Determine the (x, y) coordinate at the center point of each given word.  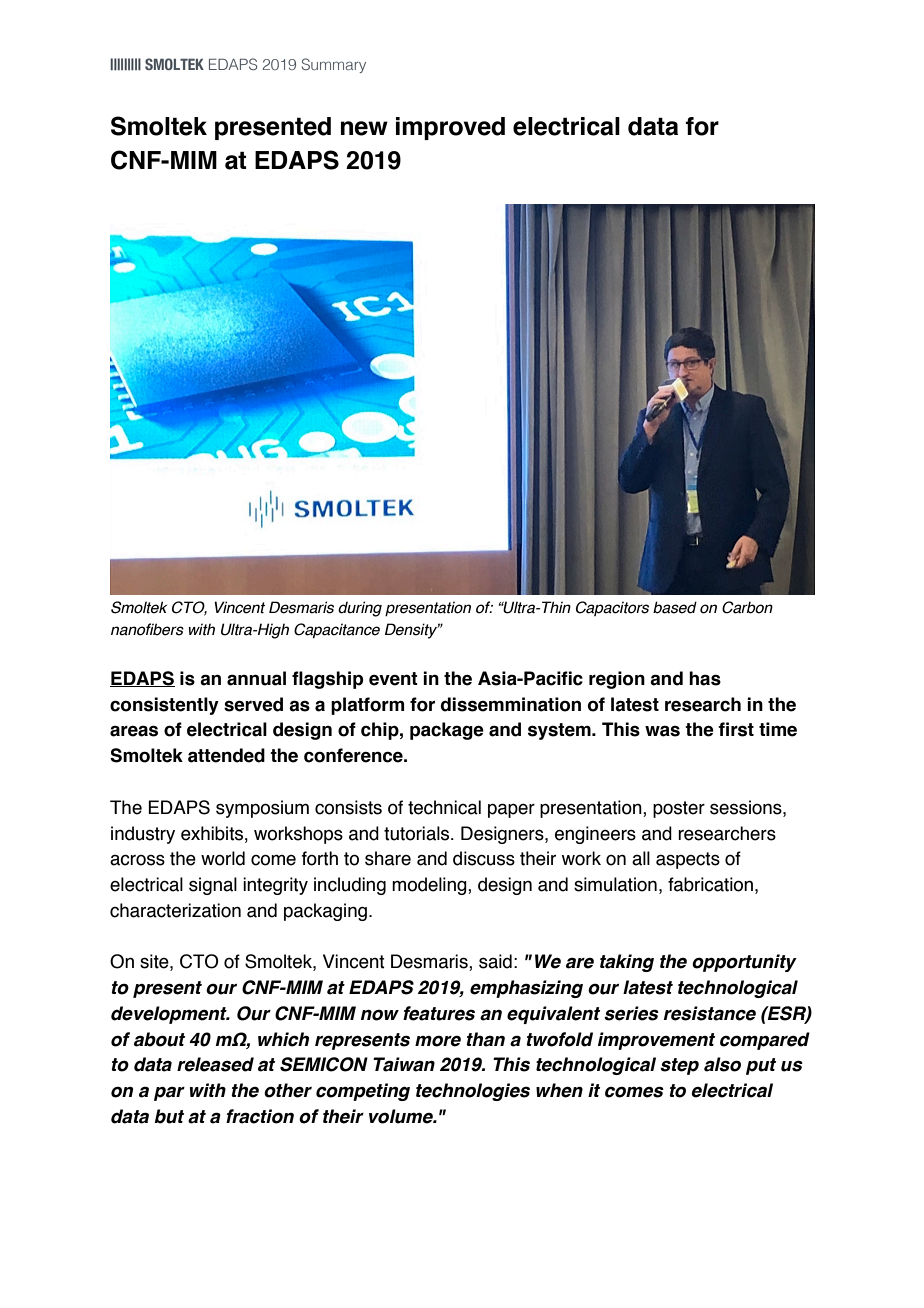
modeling (430, 886)
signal (213, 886)
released (215, 1064)
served (253, 704)
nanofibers (147, 629)
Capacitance (337, 630)
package (447, 731)
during (360, 609)
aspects (688, 860)
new (364, 128)
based (675, 607)
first (736, 729)
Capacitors (612, 608)
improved (450, 128)
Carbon (747, 607)
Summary (333, 65)
